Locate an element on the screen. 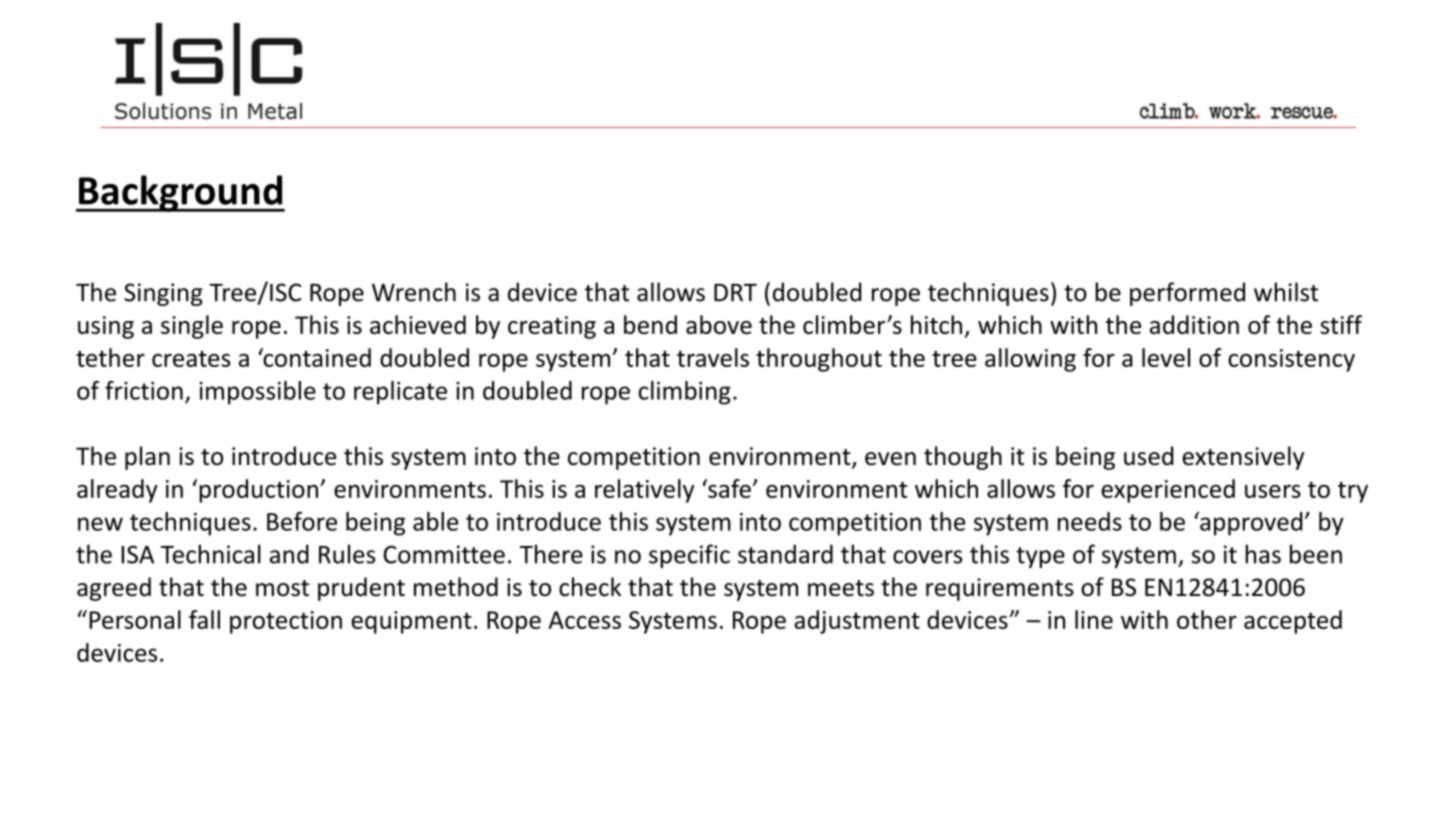  Singing is located at coordinates (163, 294).
